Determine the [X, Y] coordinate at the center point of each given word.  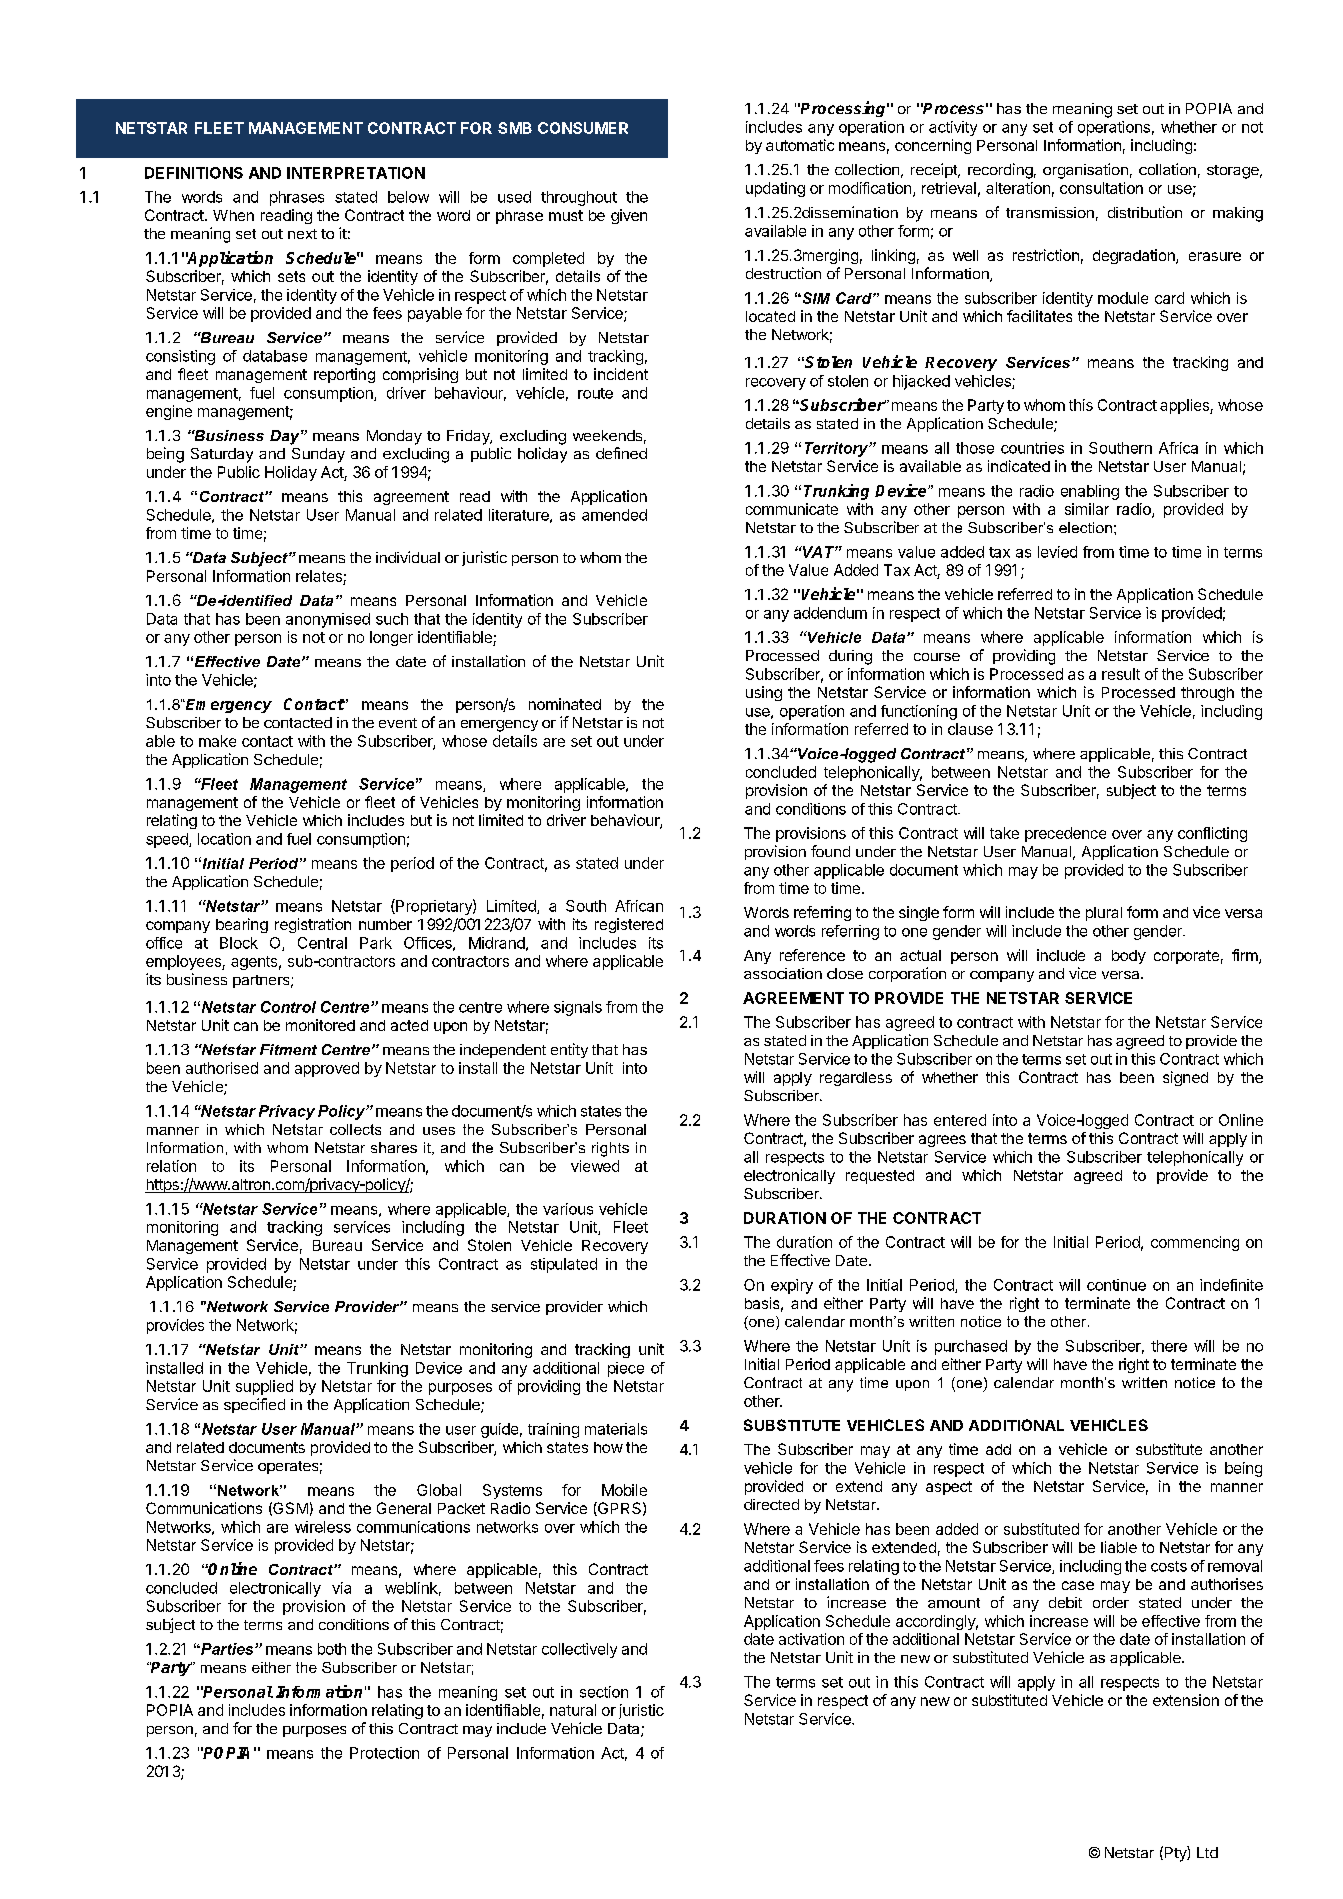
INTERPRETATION [356, 173]
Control [288, 1007]
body [1129, 957]
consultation [1101, 188]
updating [775, 189]
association [783, 973]
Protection [384, 1753]
